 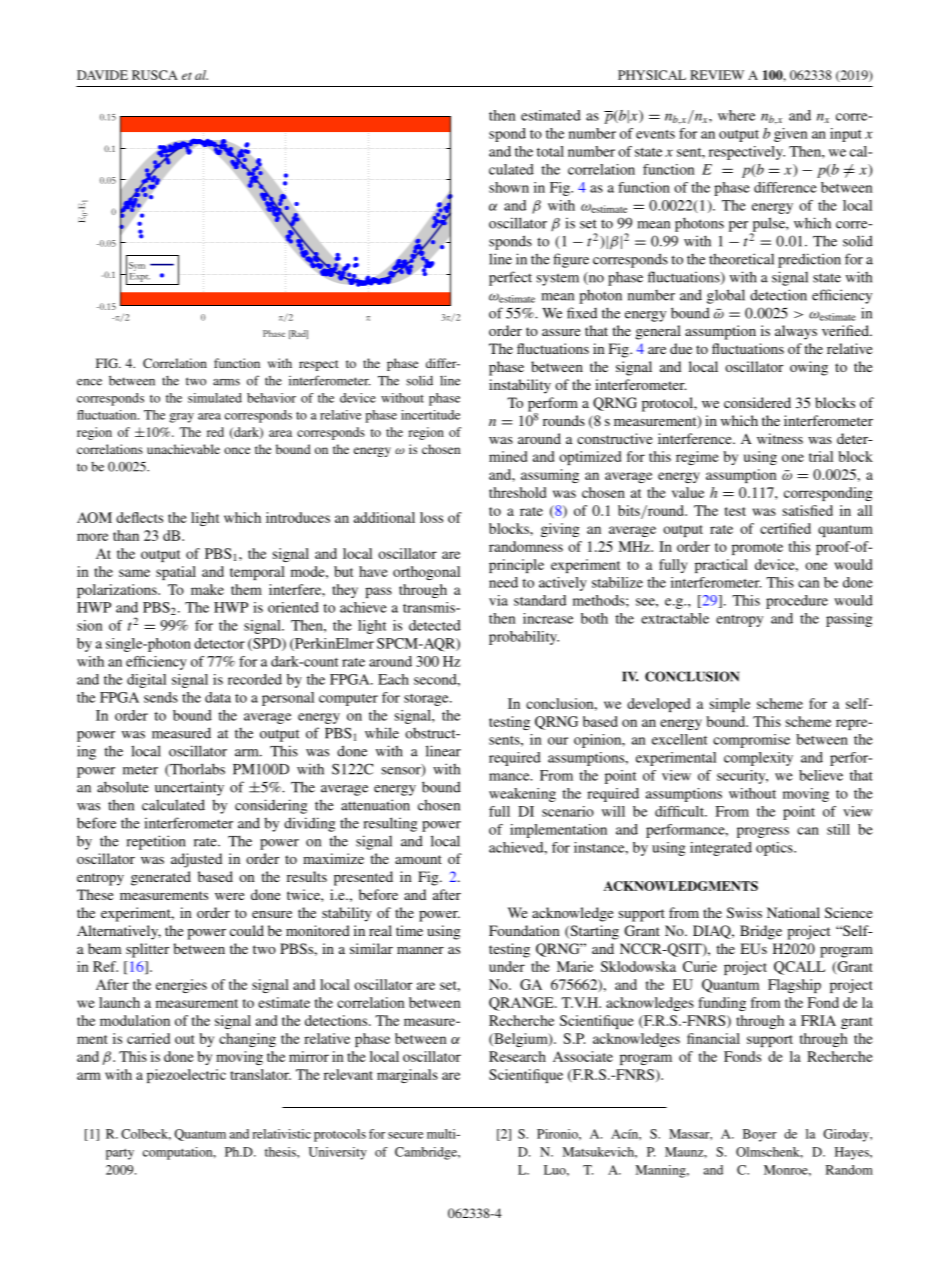 What do you see at coordinates (522, 795) in the screenshot?
I see `weakening` at bounding box center [522, 795].
